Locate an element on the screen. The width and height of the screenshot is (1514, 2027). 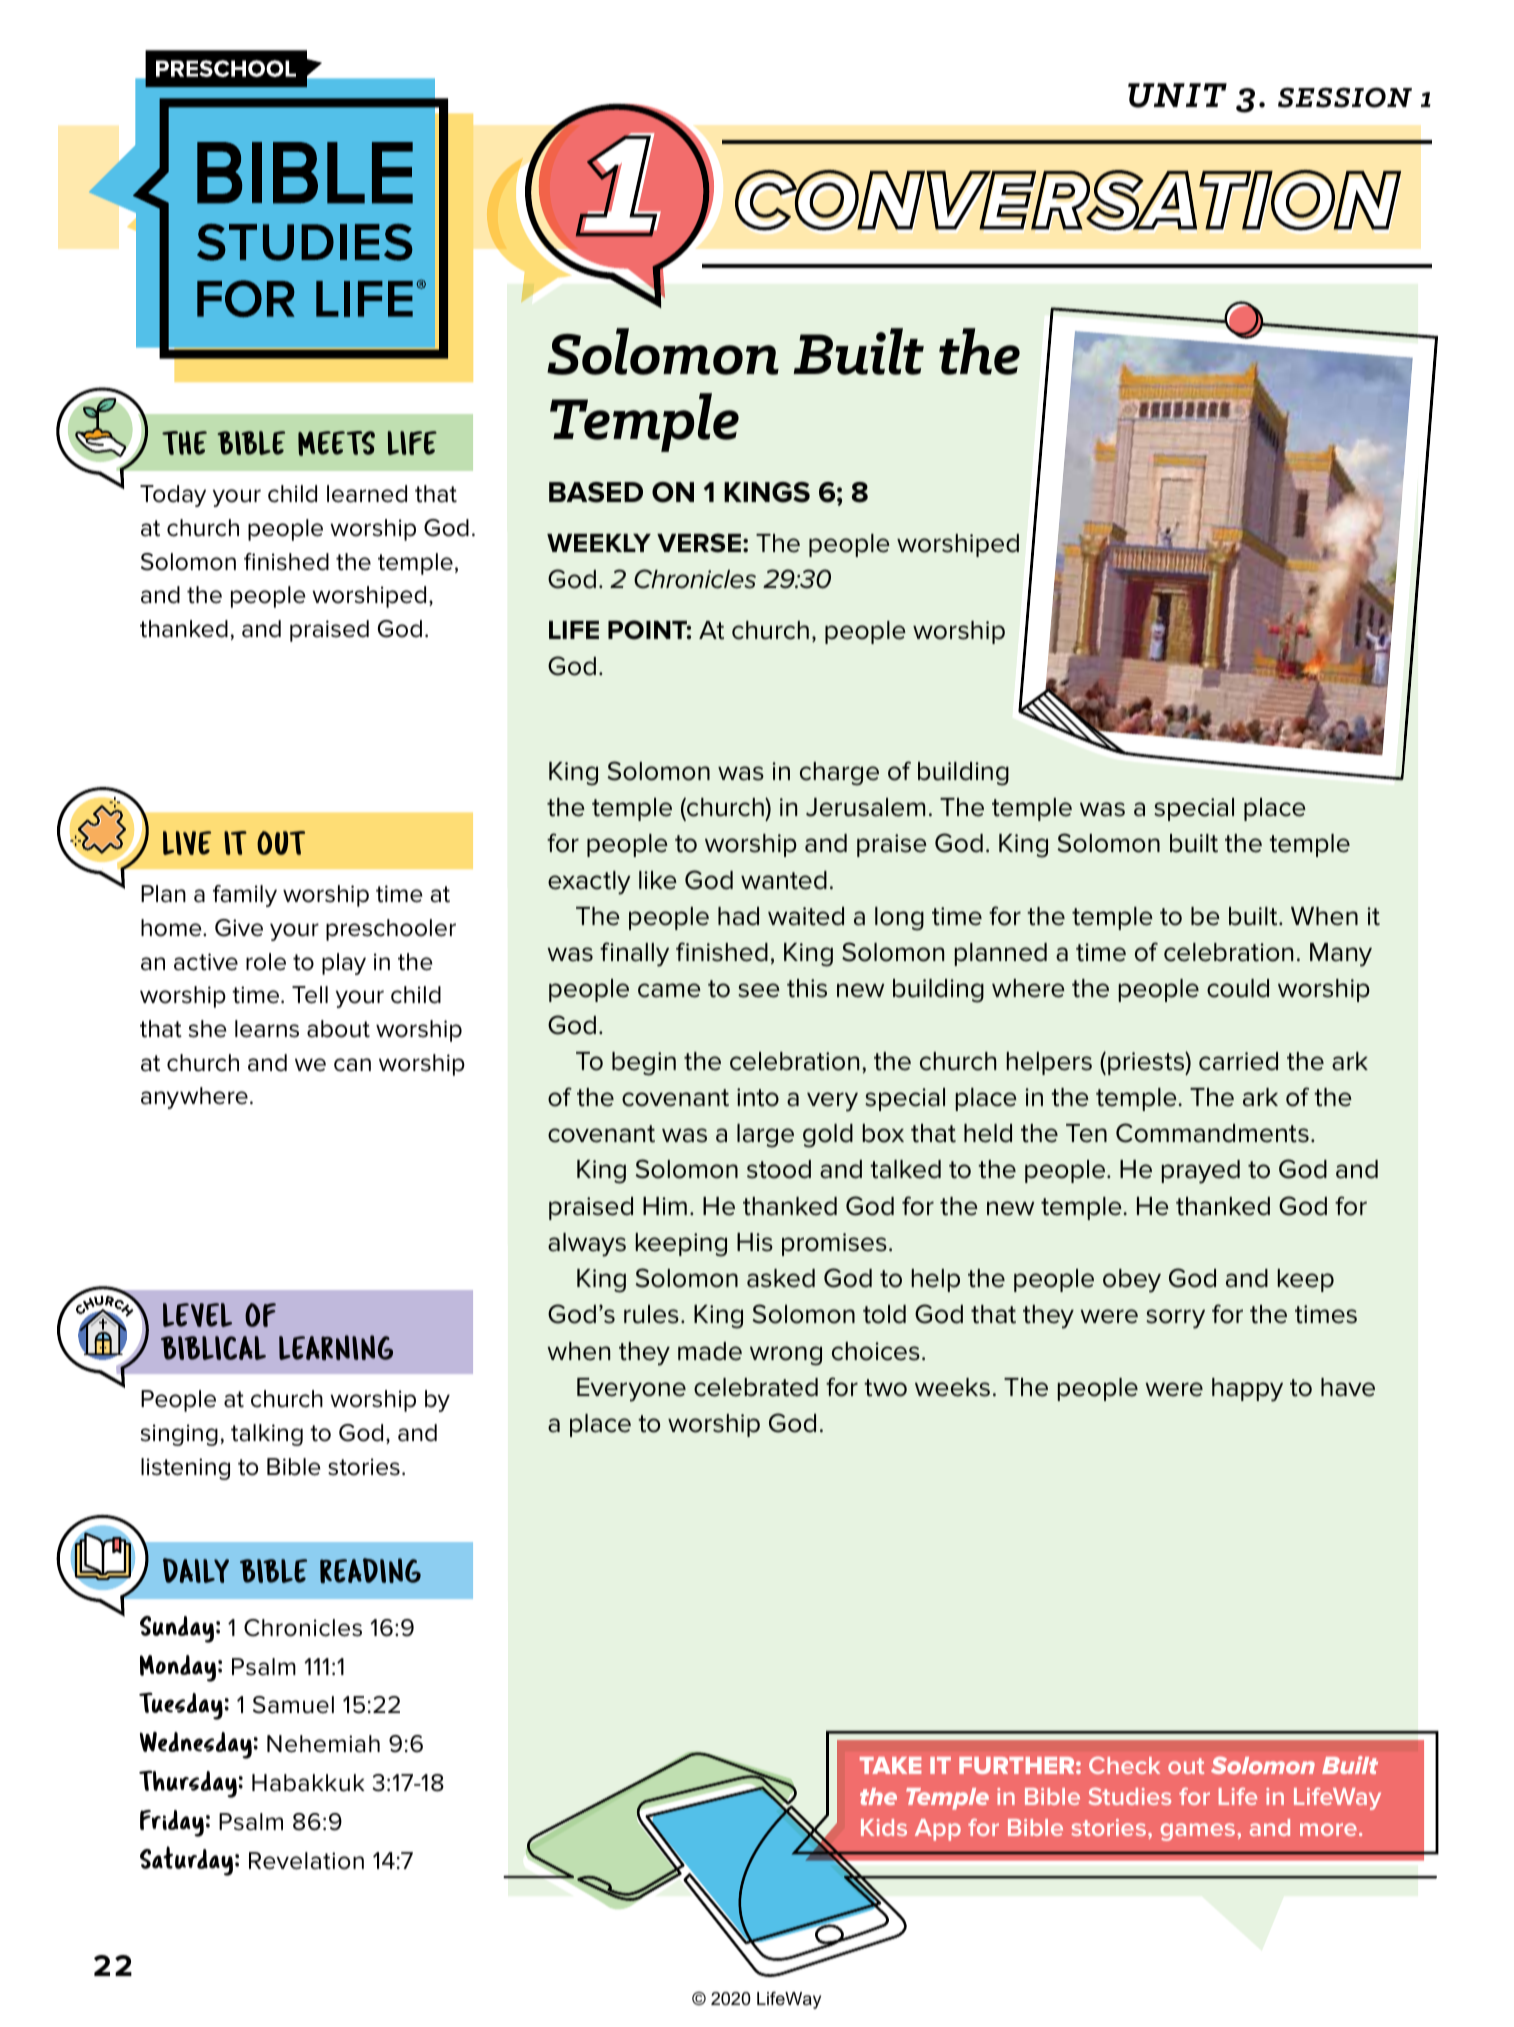
LEARNING is located at coordinates (336, 1348).
